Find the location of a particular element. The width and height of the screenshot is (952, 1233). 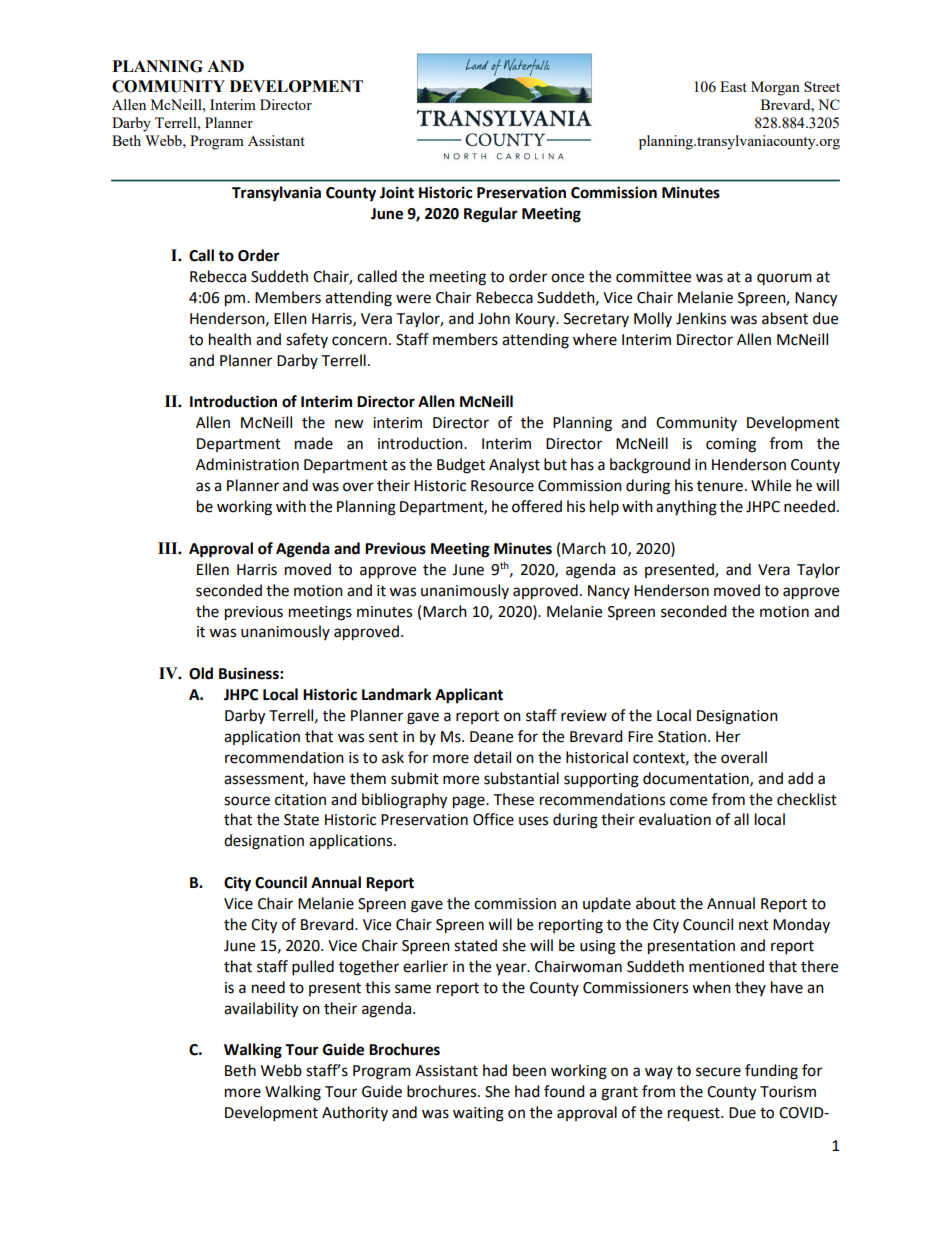

anything is located at coordinates (686, 508).
